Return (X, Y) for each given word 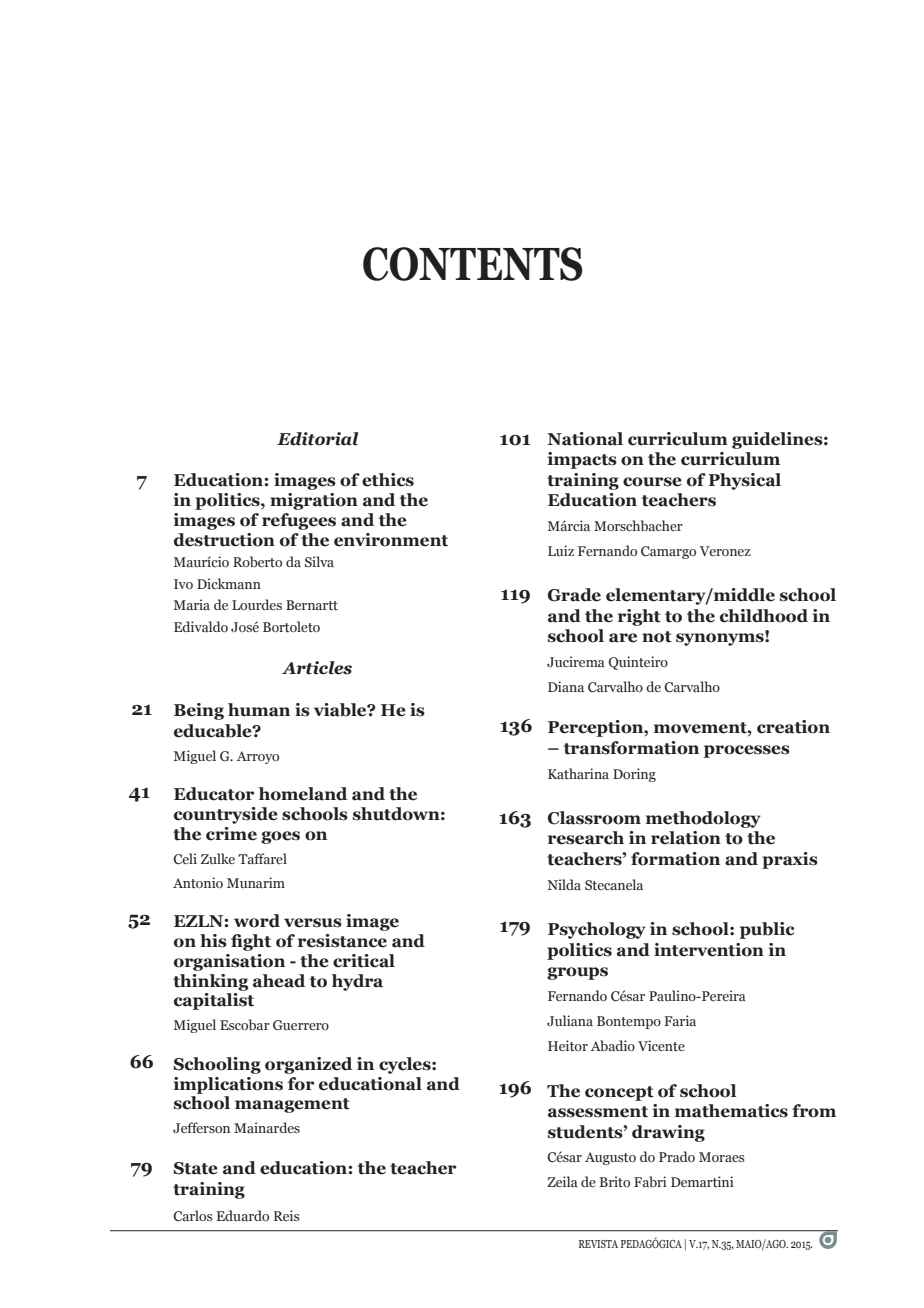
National (585, 439)
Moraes (722, 1157)
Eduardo (242, 1215)
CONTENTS (473, 264)
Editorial (317, 439)
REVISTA (598, 1244)
